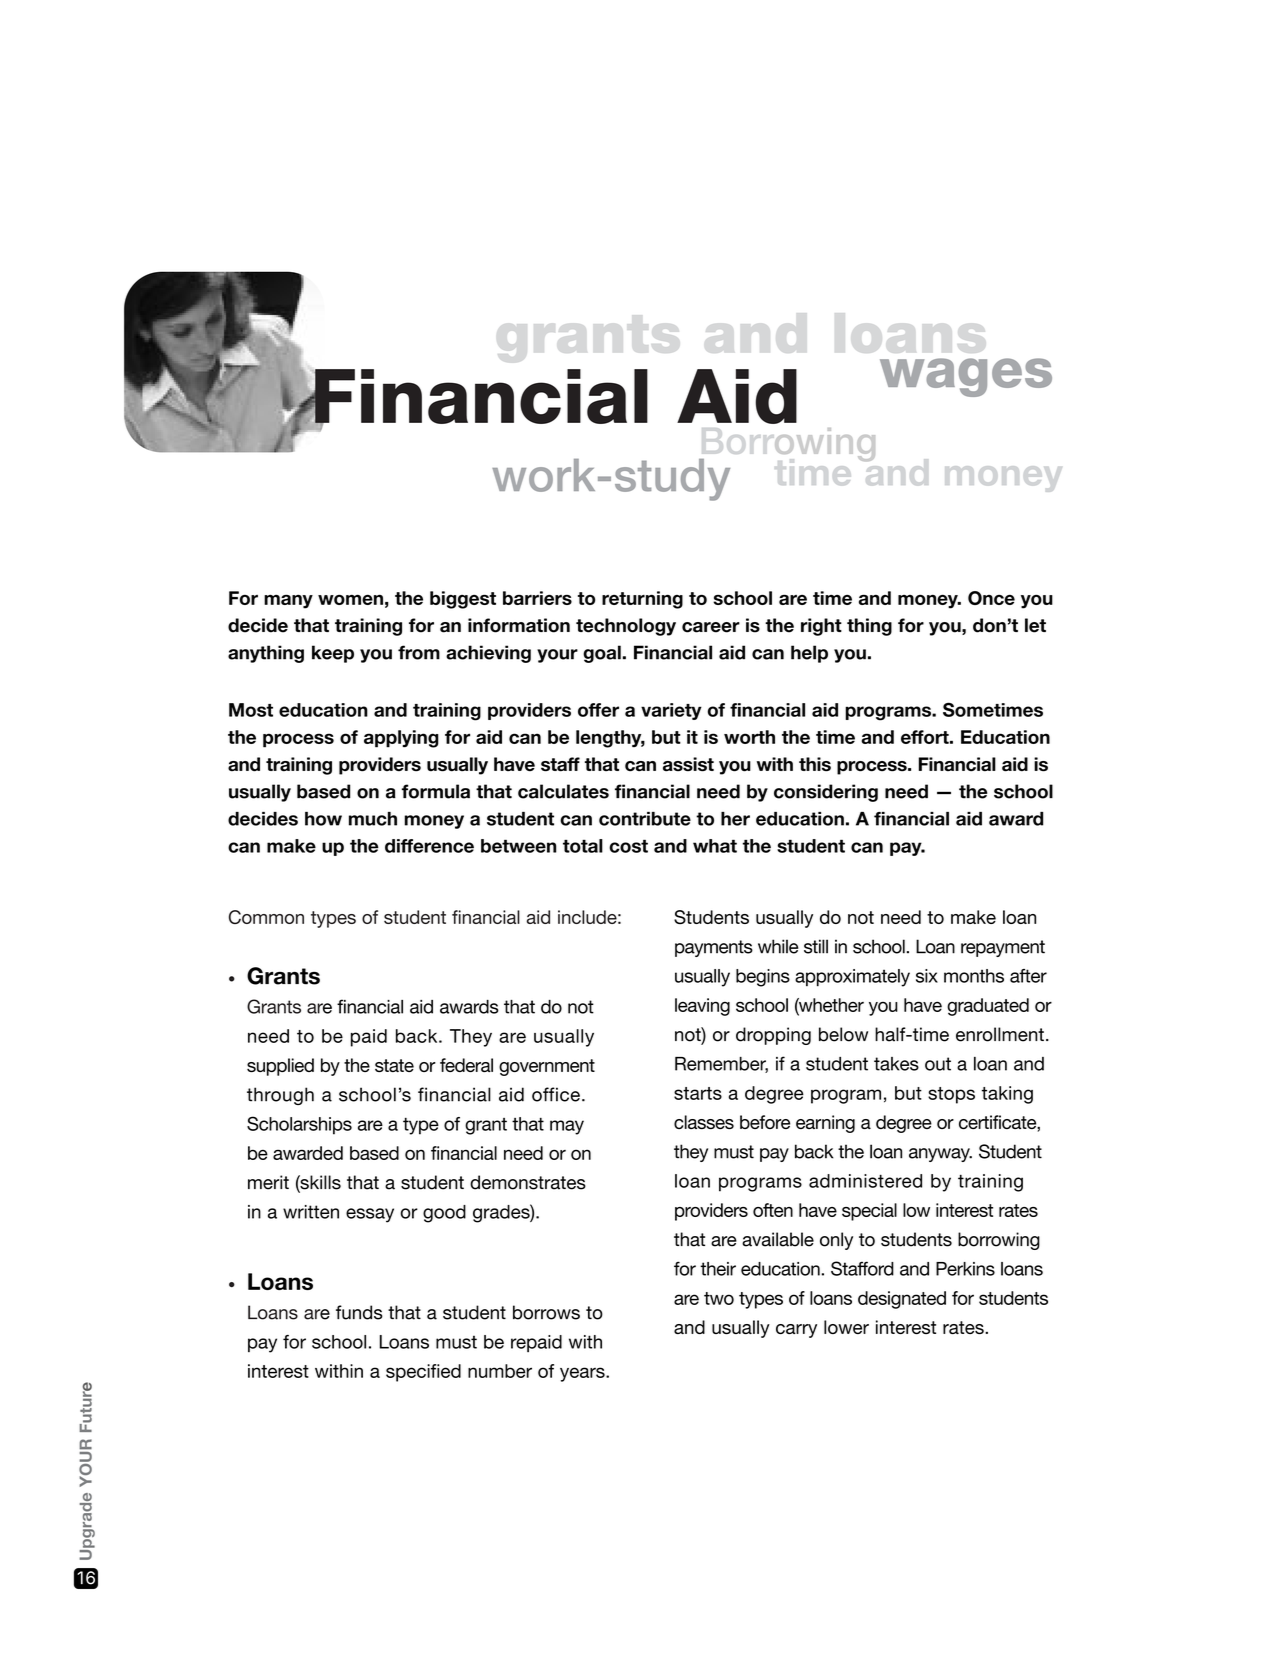 Image resolution: width=1280 pixels, height=1657 pixels. Describe the element at coordinates (966, 377) in the document. I see `wages` at that location.
